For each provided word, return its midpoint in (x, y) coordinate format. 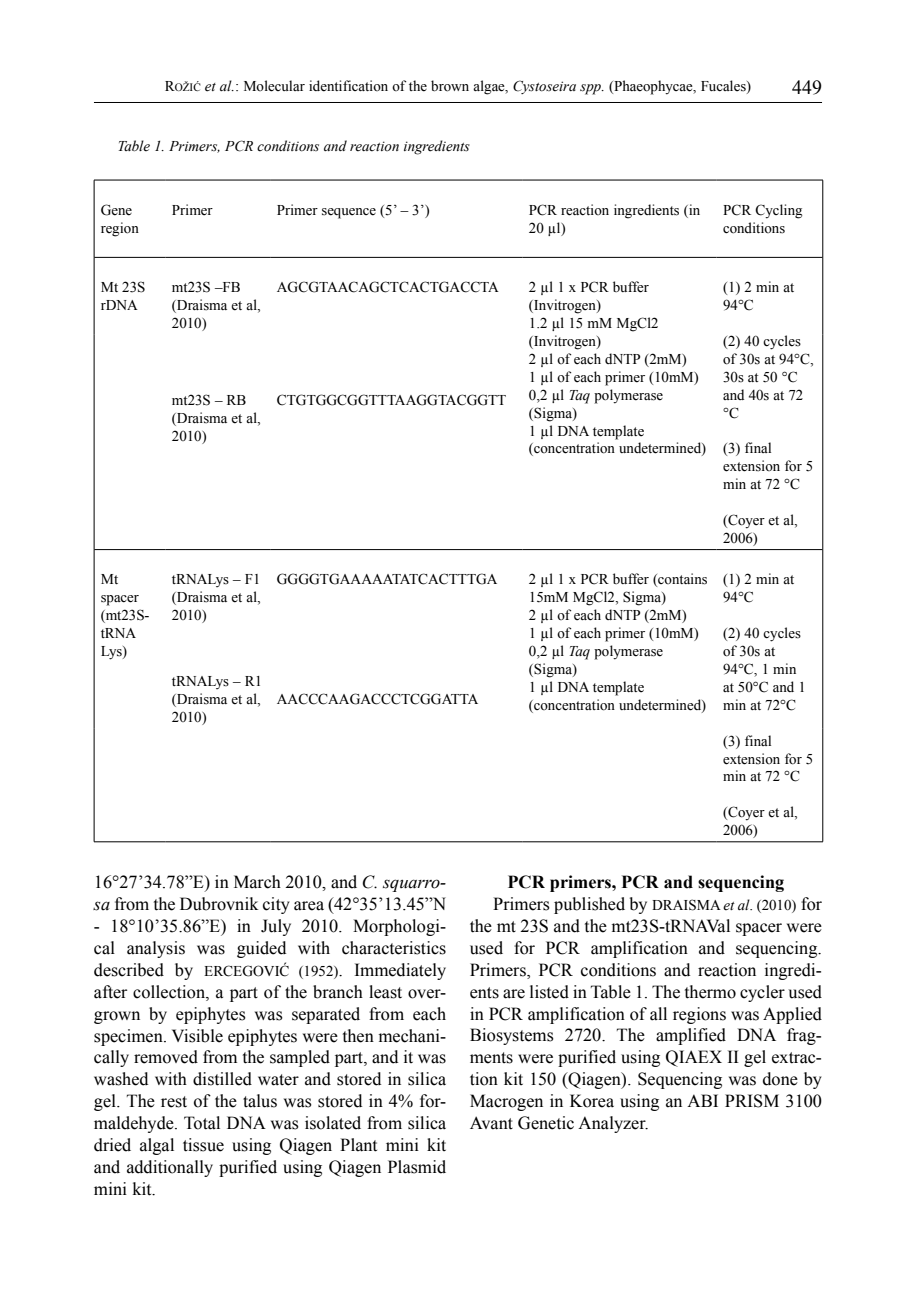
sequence (349, 213)
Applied (792, 1015)
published (589, 905)
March (257, 882)
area (309, 906)
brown (450, 86)
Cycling (778, 211)
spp (591, 89)
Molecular (274, 86)
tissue (203, 1145)
